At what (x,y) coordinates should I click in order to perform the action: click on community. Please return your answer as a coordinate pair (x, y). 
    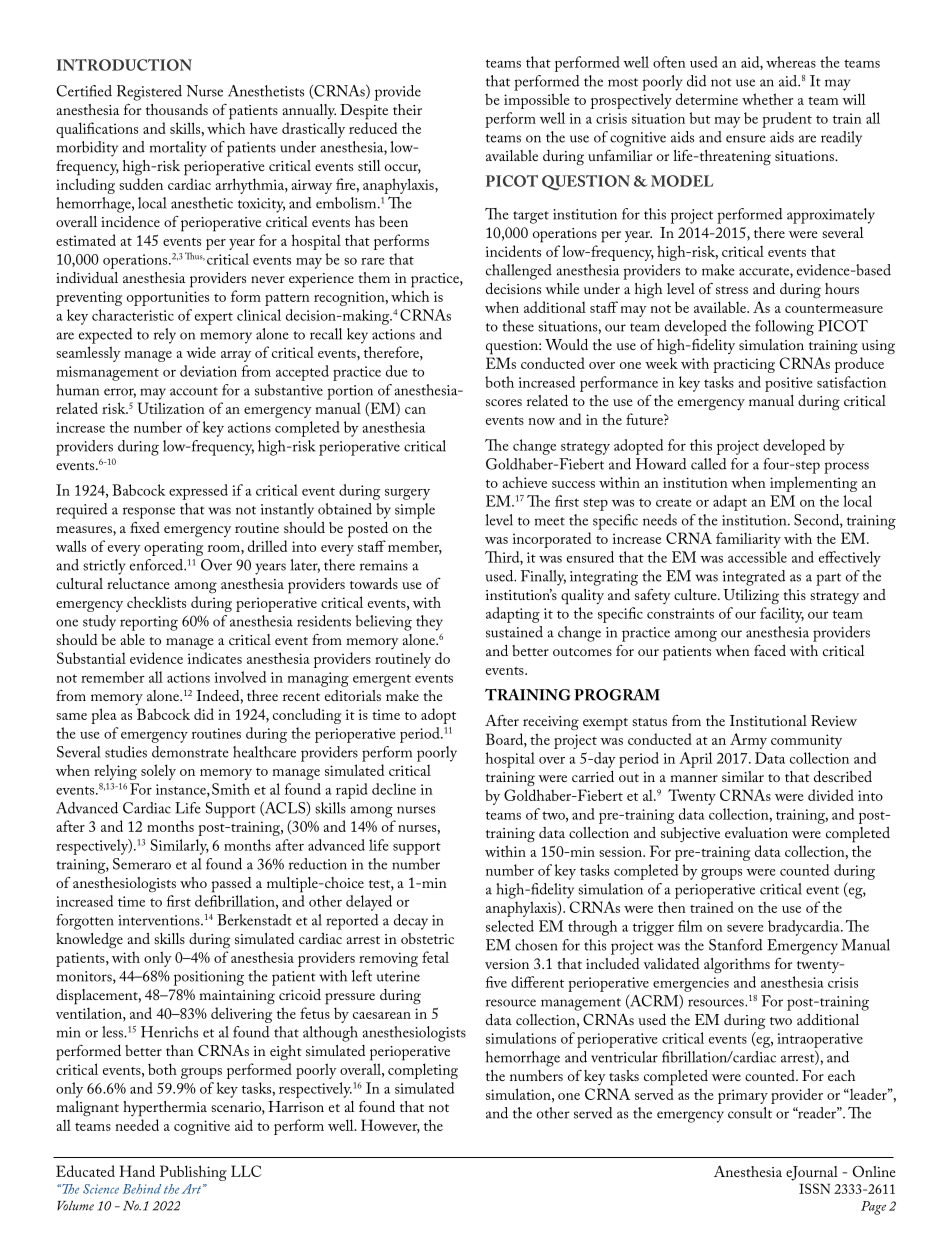
    Looking at the image, I should click on (806, 741).
